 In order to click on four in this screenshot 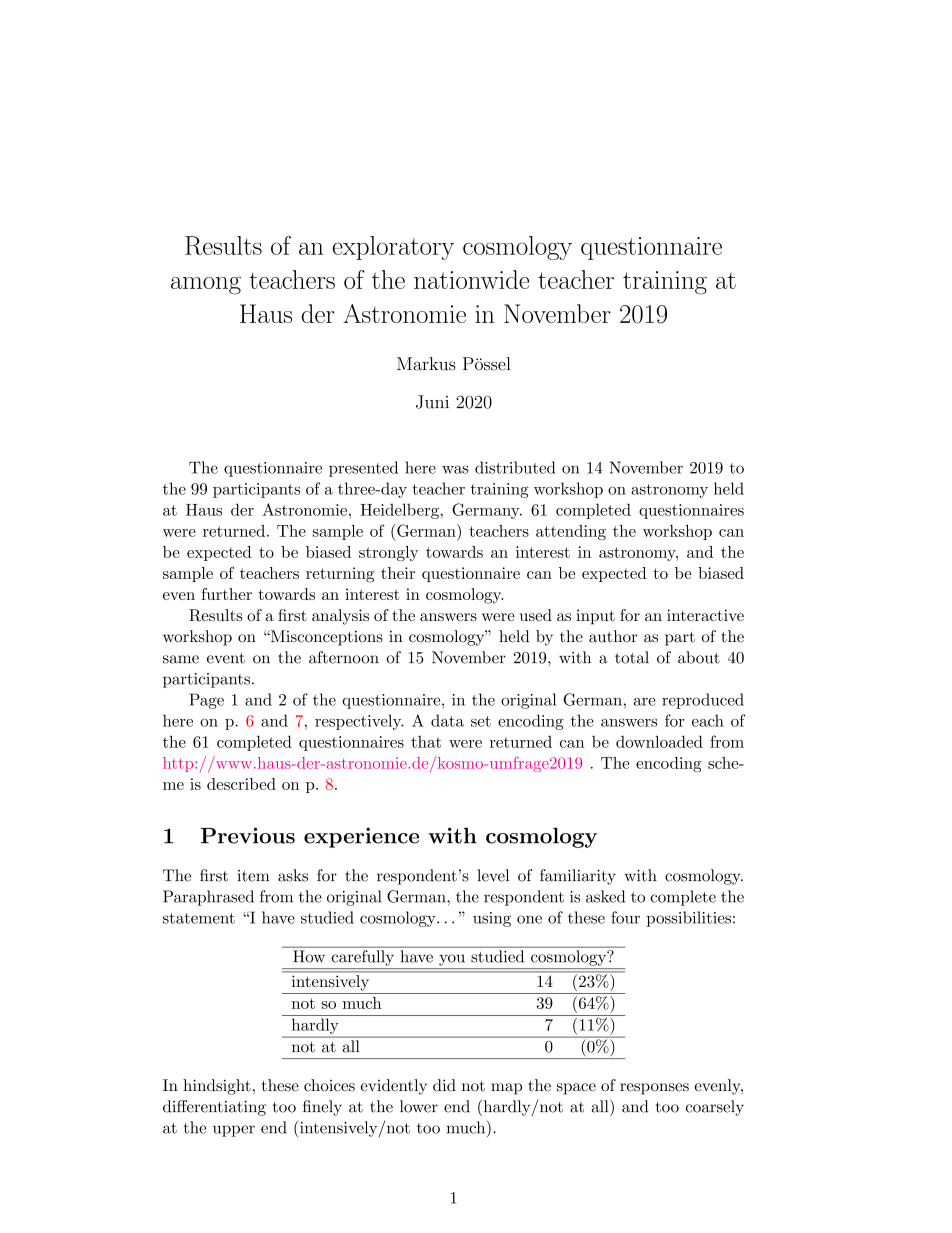, I will do `click(625, 917)`.
